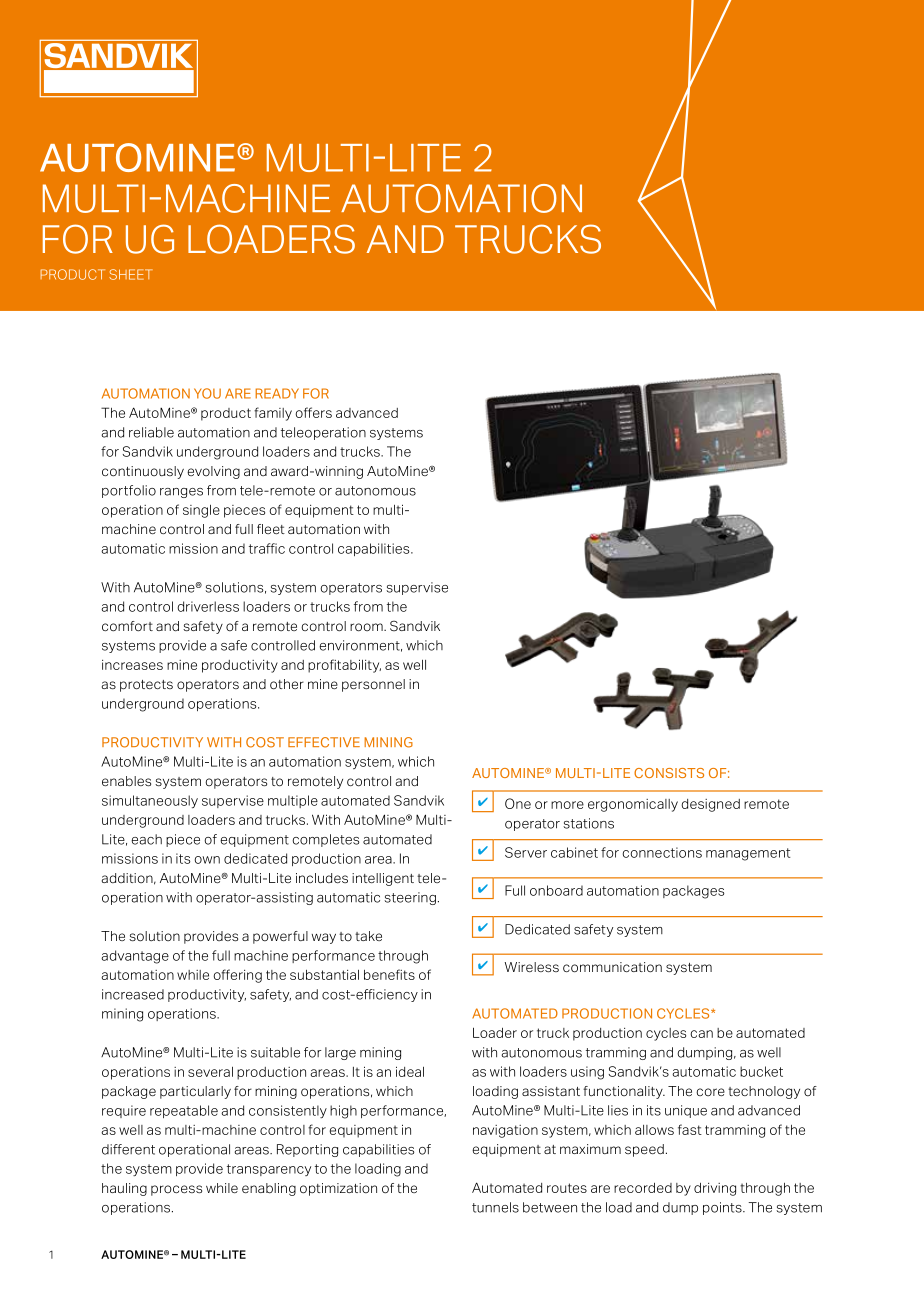 This screenshot has height=1308, width=924. What do you see at coordinates (373, 685) in the screenshot?
I see `personnel` at bounding box center [373, 685].
